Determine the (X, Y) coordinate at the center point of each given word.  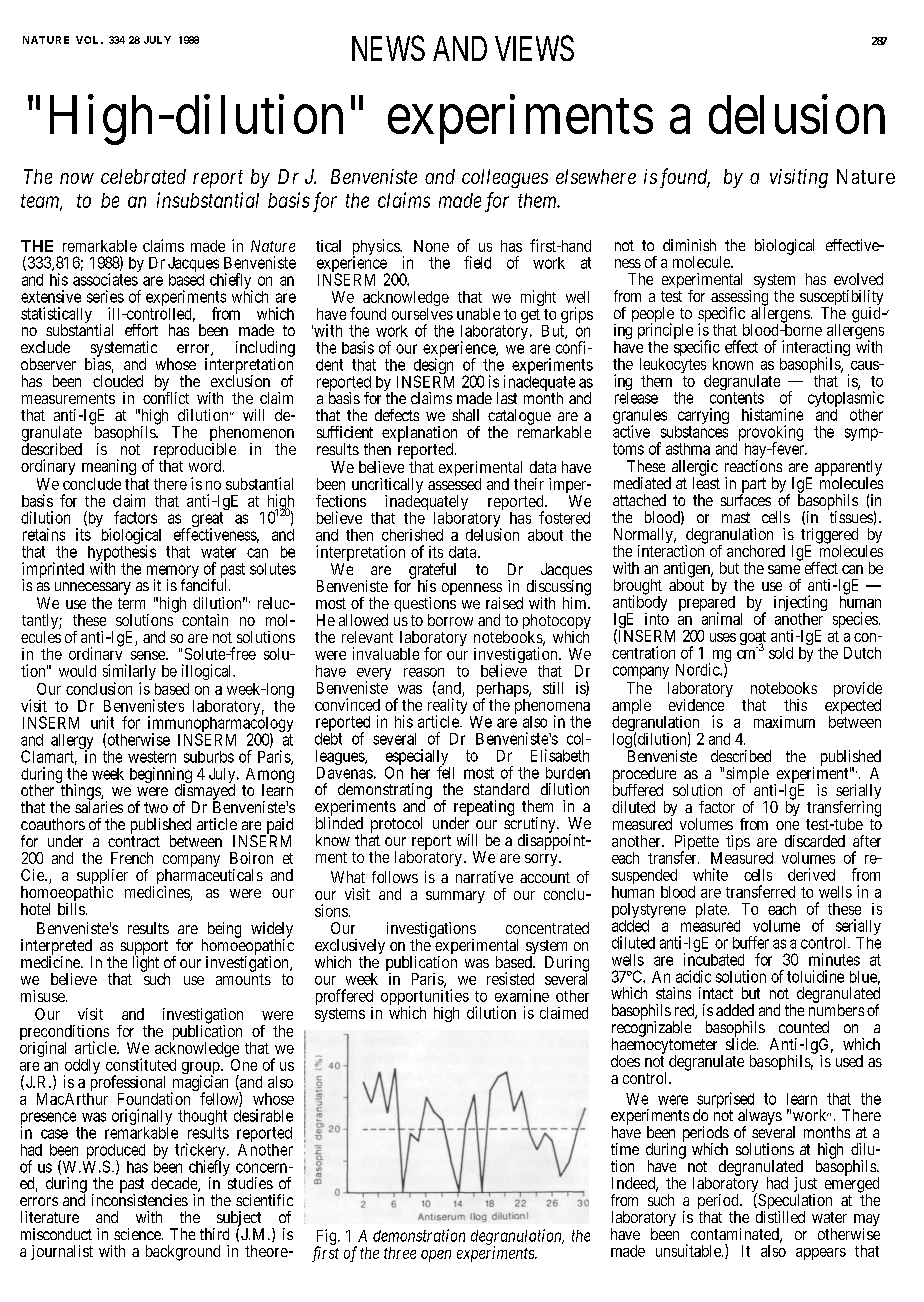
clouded (118, 381)
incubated (714, 959)
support (144, 948)
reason (424, 672)
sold (781, 653)
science (138, 1234)
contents (737, 398)
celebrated (143, 176)
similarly (129, 673)
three (400, 1253)
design (433, 367)
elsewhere (596, 176)
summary (455, 897)
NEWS (388, 48)
